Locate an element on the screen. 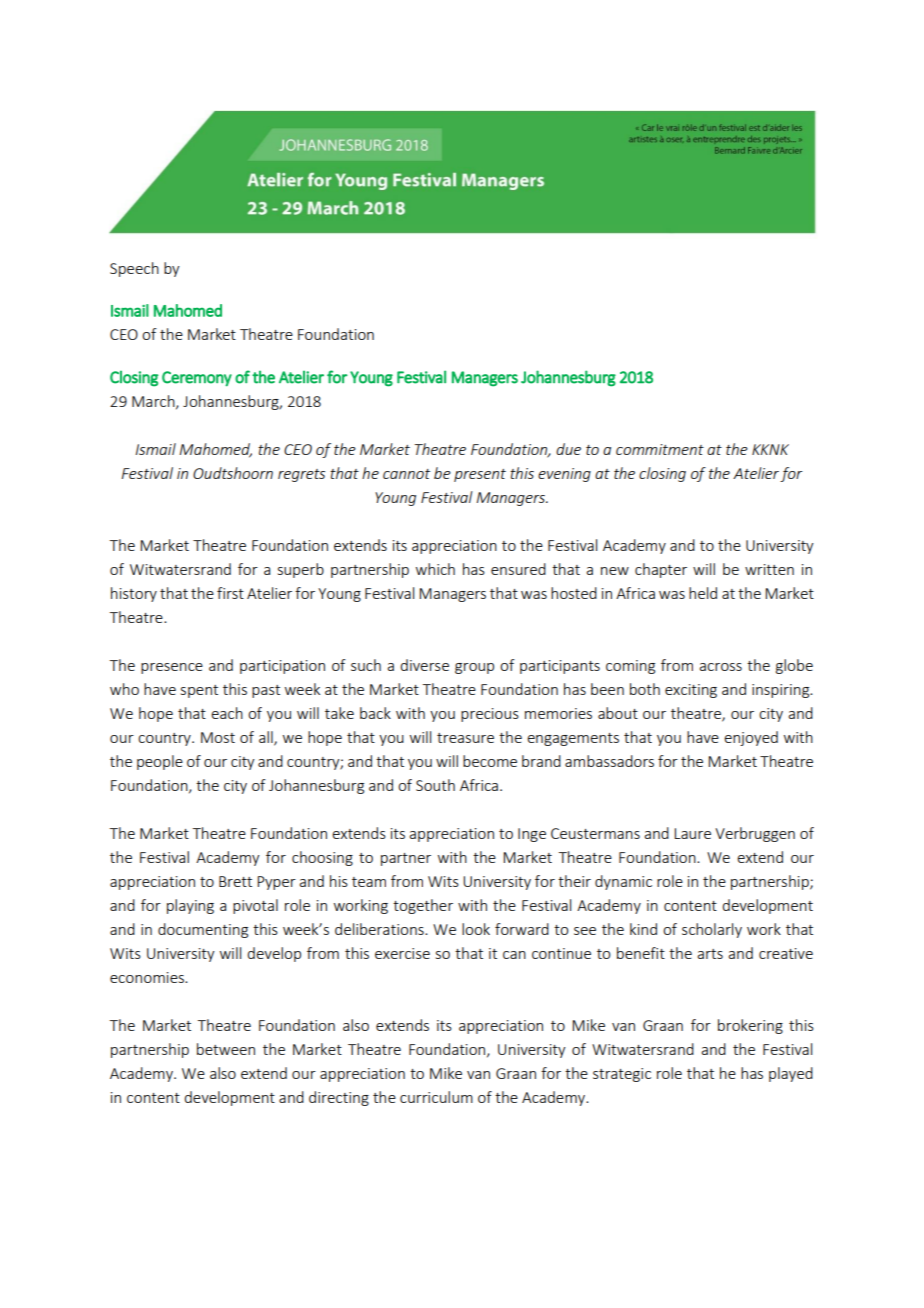 This screenshot has width=924, height=1308. which is located at coordinates (435, 569).
